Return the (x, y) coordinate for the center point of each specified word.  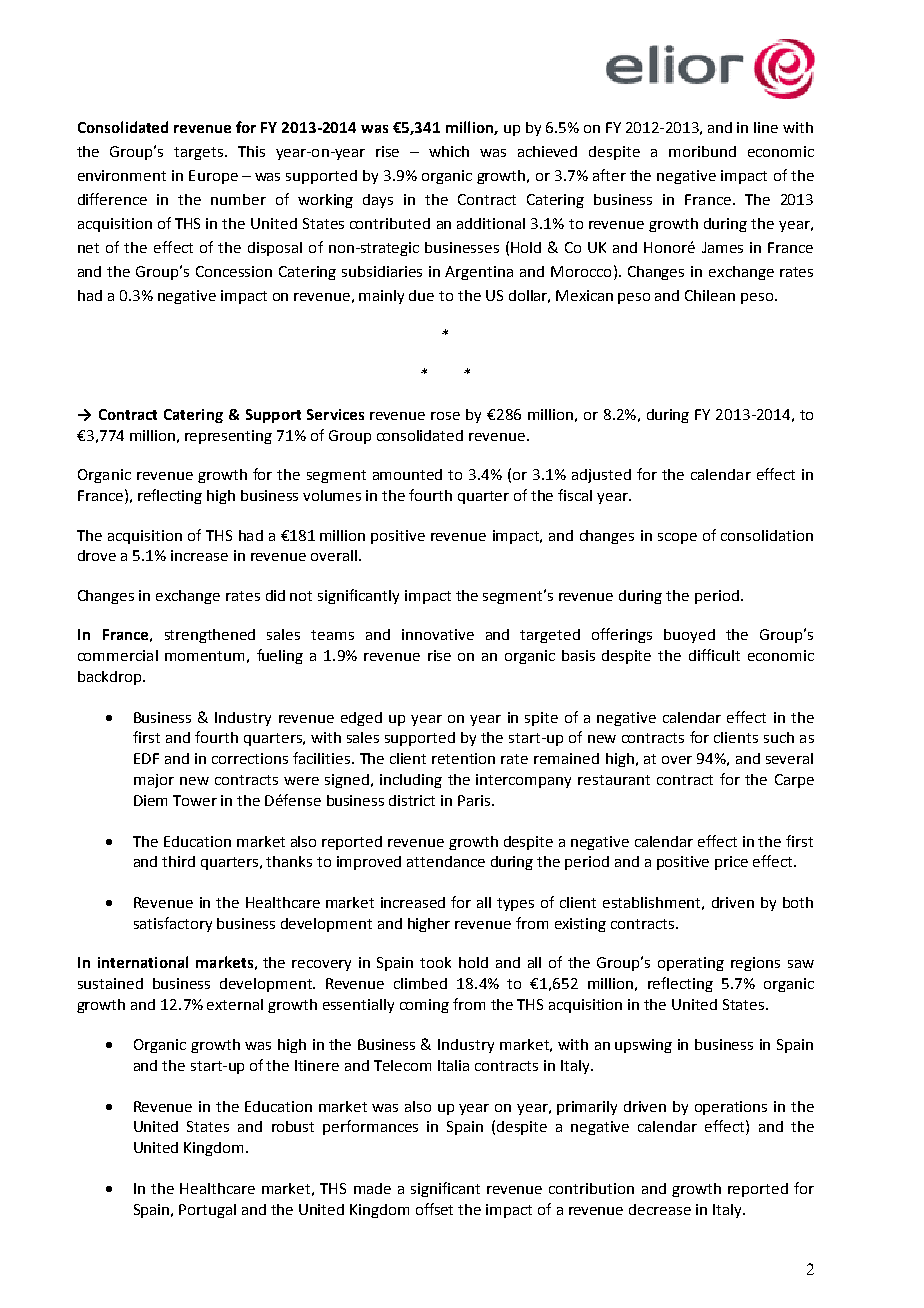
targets (200, 153)
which (449, 151)
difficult (714, 655)
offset (434, 1209)
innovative (438, 634)
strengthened (210, 636)
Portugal (207, 1211)
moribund (702, 151)
